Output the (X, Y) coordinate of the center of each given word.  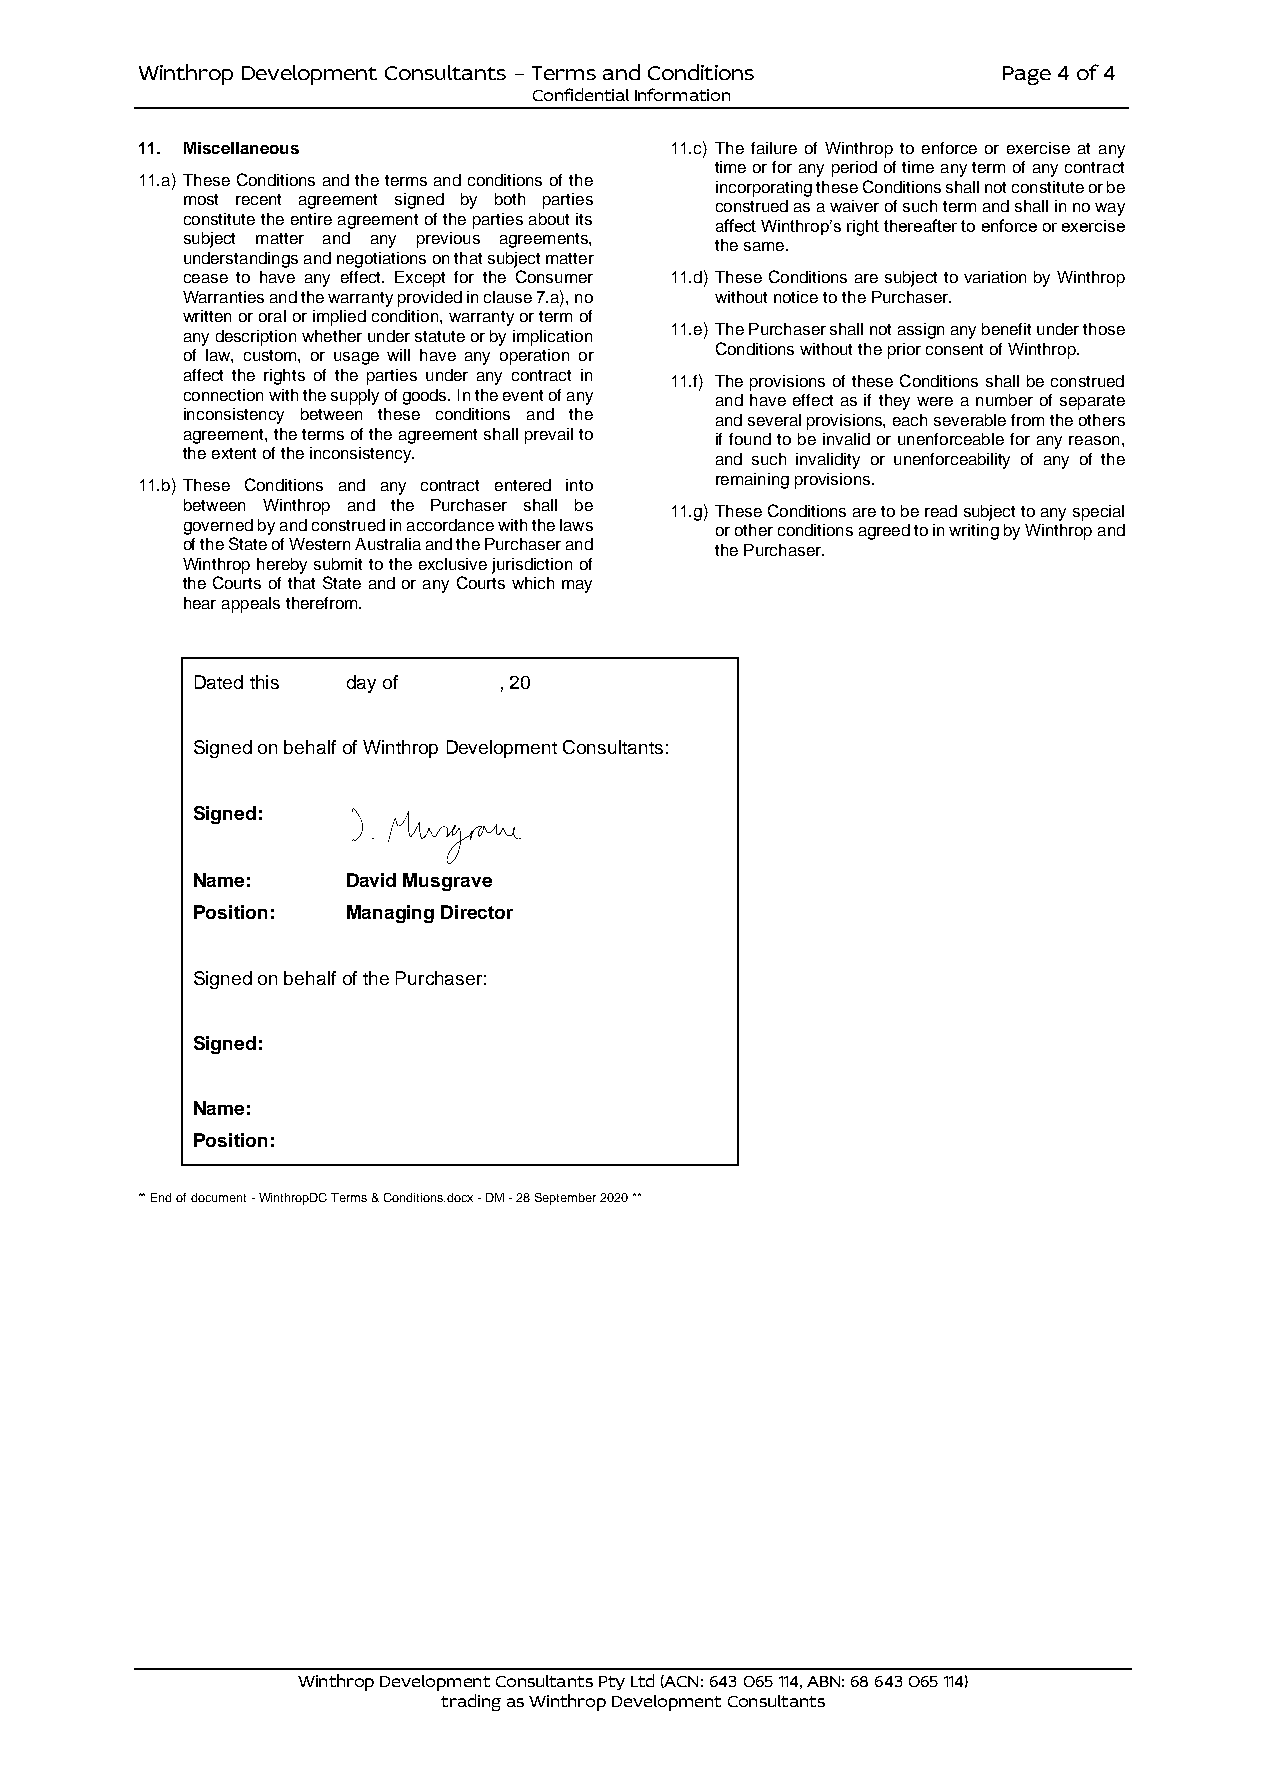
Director (477, 912)
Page (1027, 75)
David (371, 880)
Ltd (642, 1680)
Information (682, 94)
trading (471, 1702)
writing (974, 532)
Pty (612, 1683)
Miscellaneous (241, 148)
